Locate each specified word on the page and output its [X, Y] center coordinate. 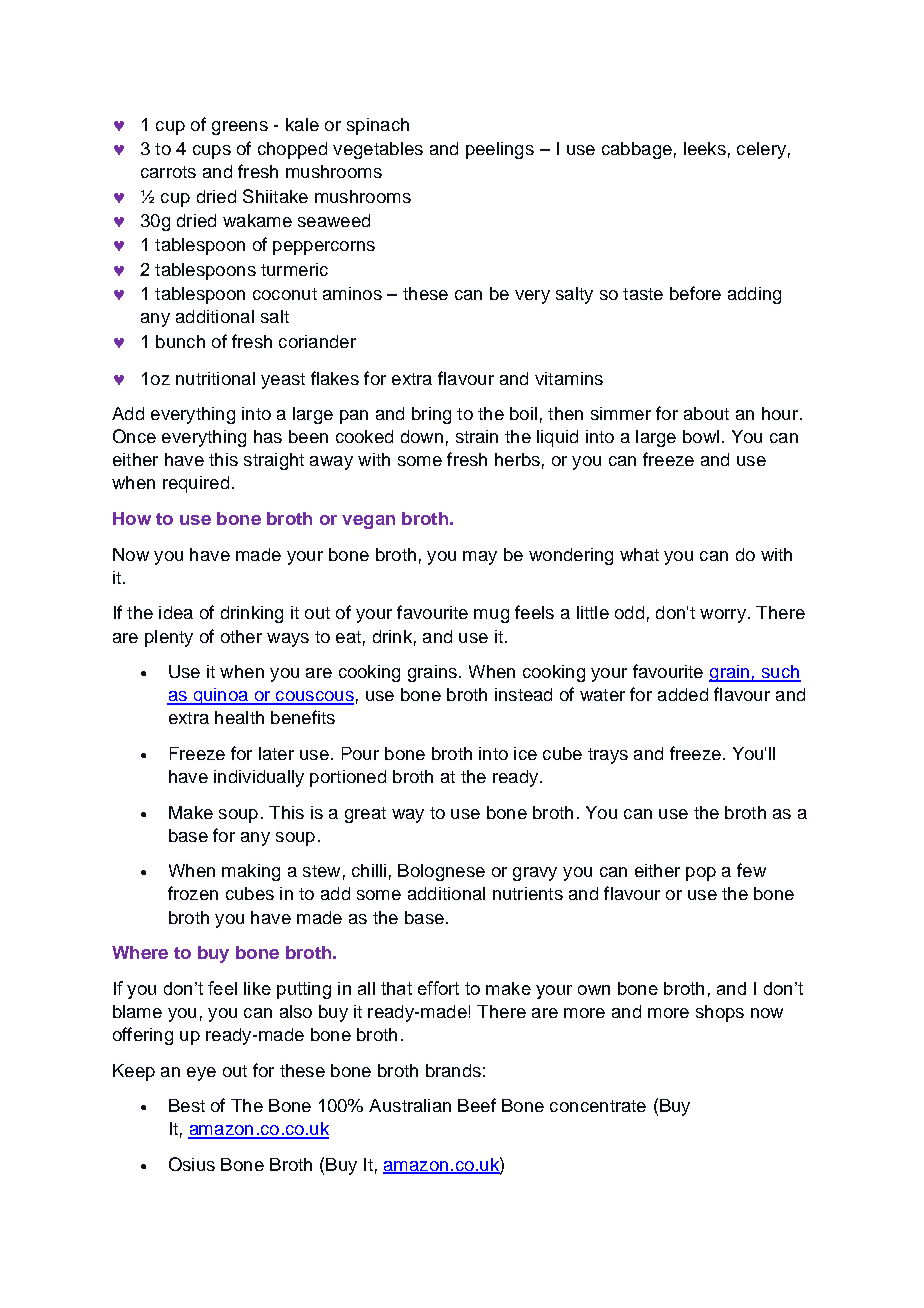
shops [720, 1013]
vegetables [378, 150]
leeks [705, 148]
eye [201, 1074]
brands [453, 1070]
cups [212, 152]
